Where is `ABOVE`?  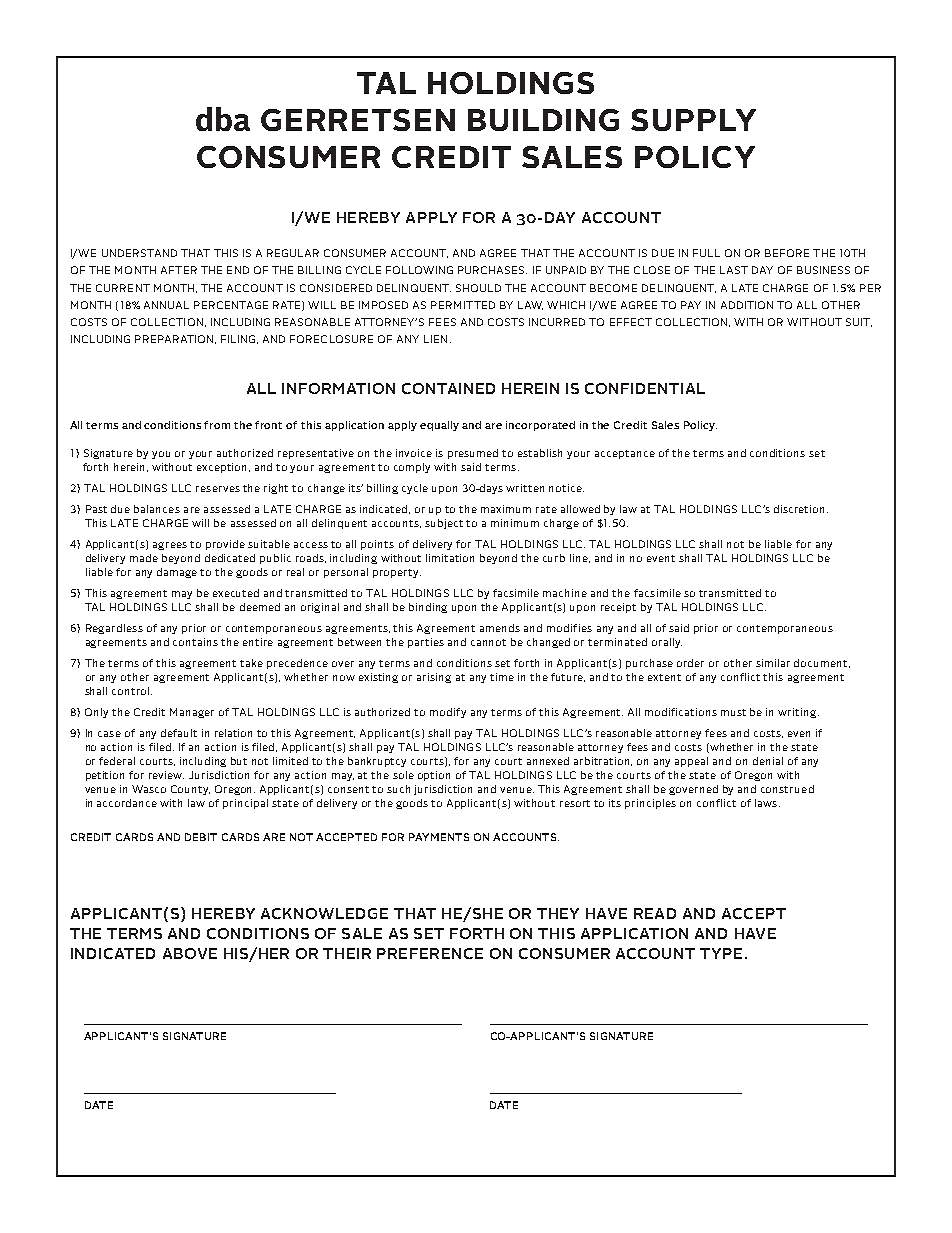 ABOVE is located at coordinates (190, 953).
